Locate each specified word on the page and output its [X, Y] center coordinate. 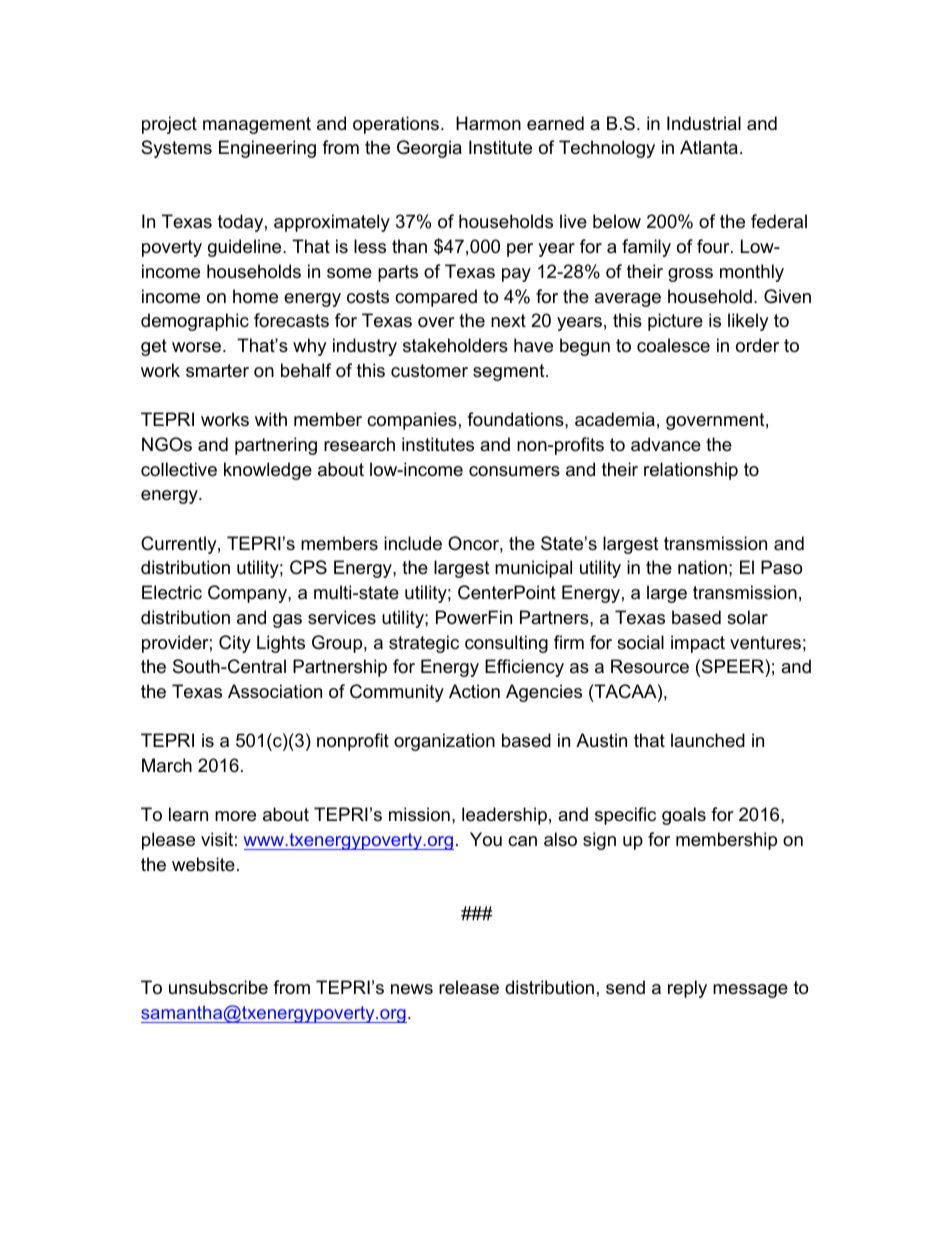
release [469, 987]
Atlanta [709, 147]
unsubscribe [218, 987]
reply [687, 989]
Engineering [267, 149]
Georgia [429, 149]
